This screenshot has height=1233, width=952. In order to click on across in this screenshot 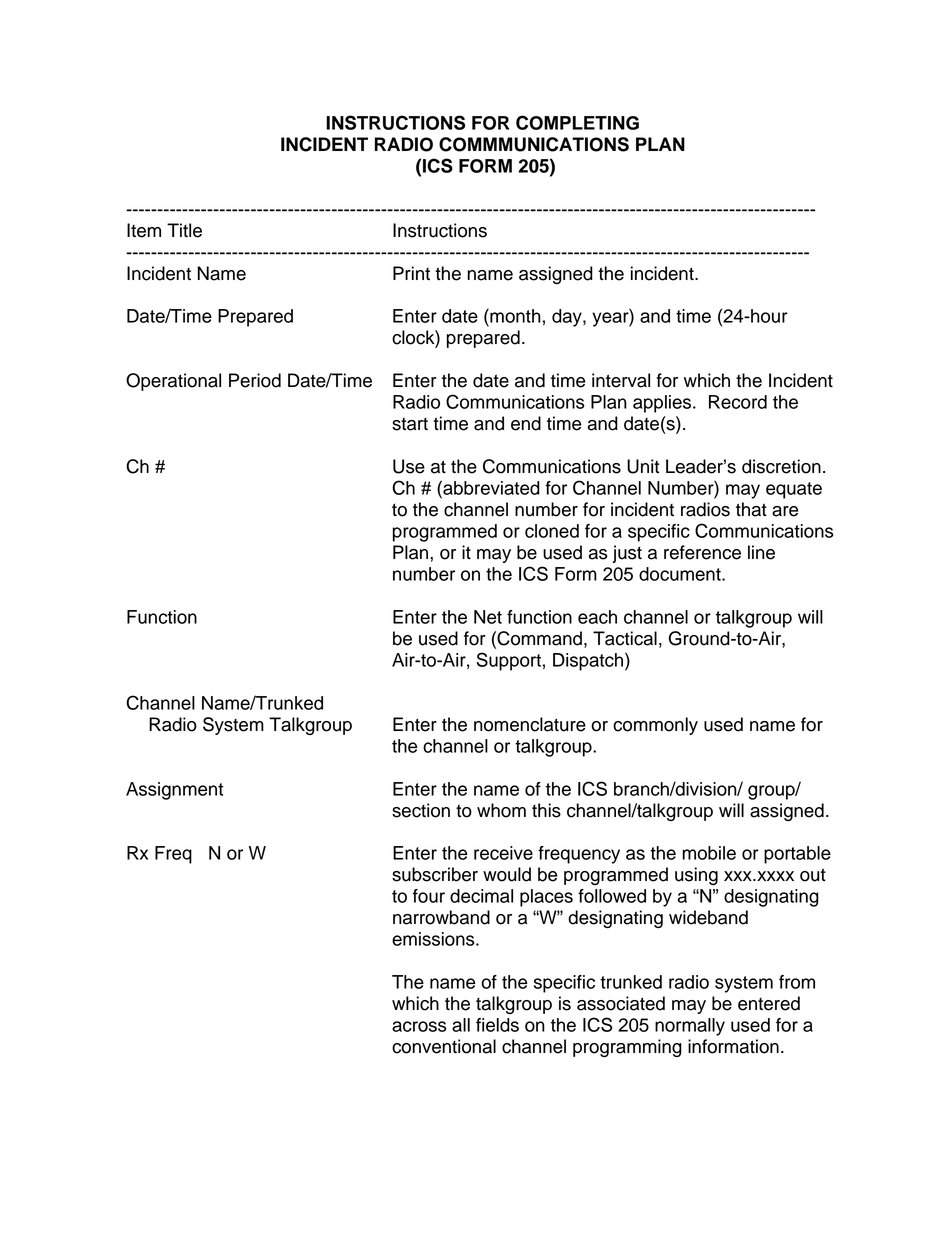, I will do `click(419, 1026)`.
